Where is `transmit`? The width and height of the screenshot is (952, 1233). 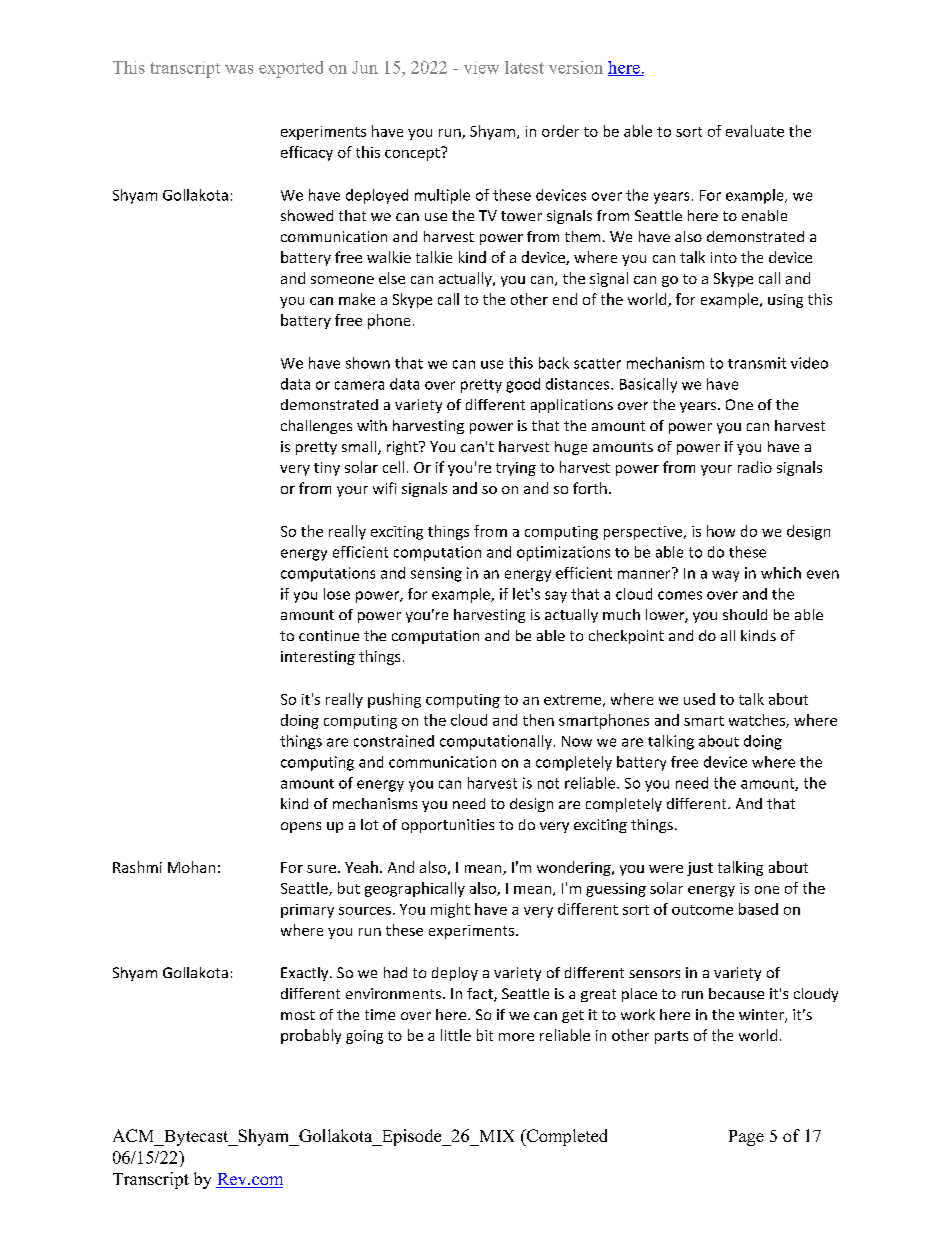
transmit is located at coordinates (757, 363).
